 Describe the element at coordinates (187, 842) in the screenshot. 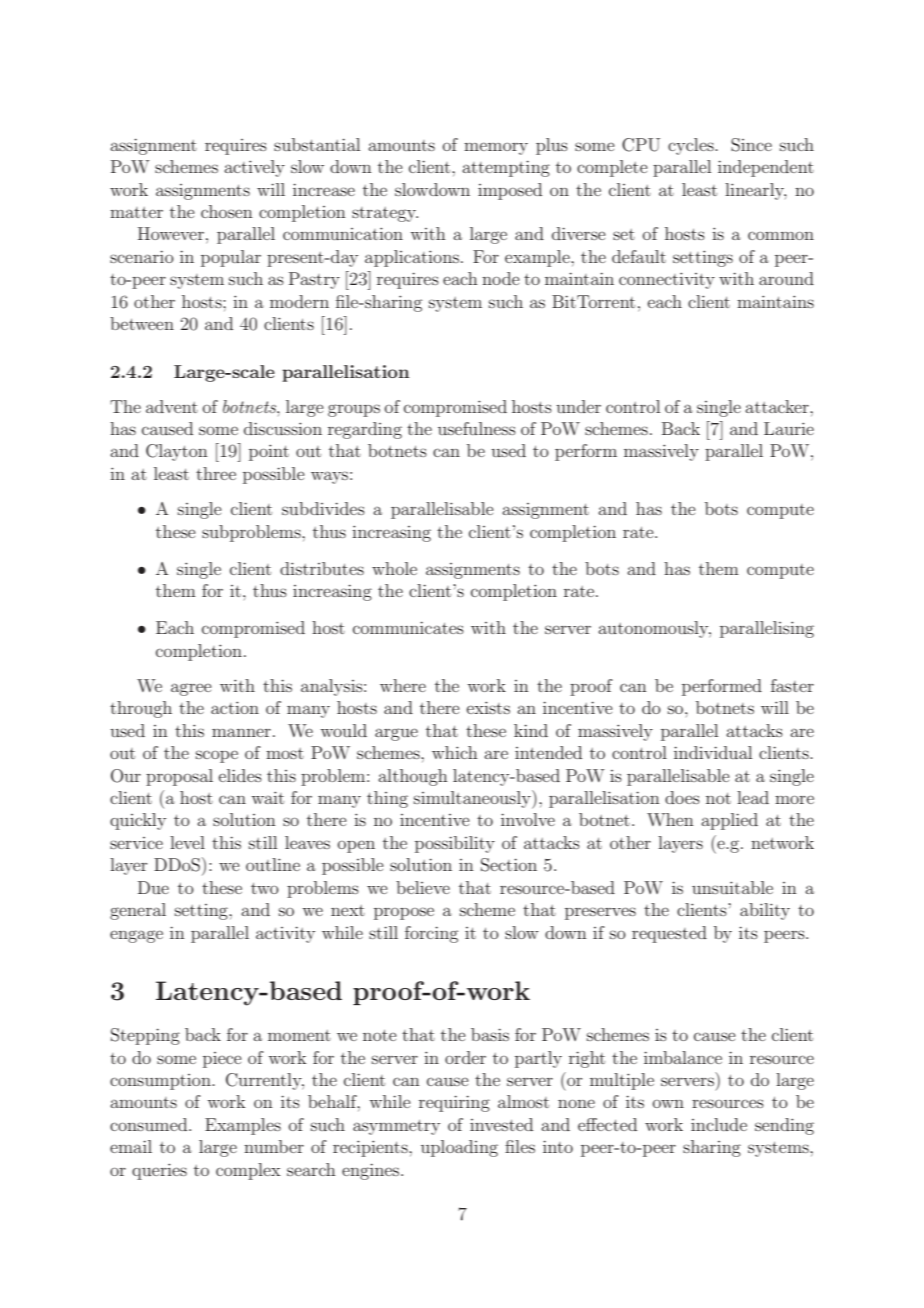

I see `level` at that location.
